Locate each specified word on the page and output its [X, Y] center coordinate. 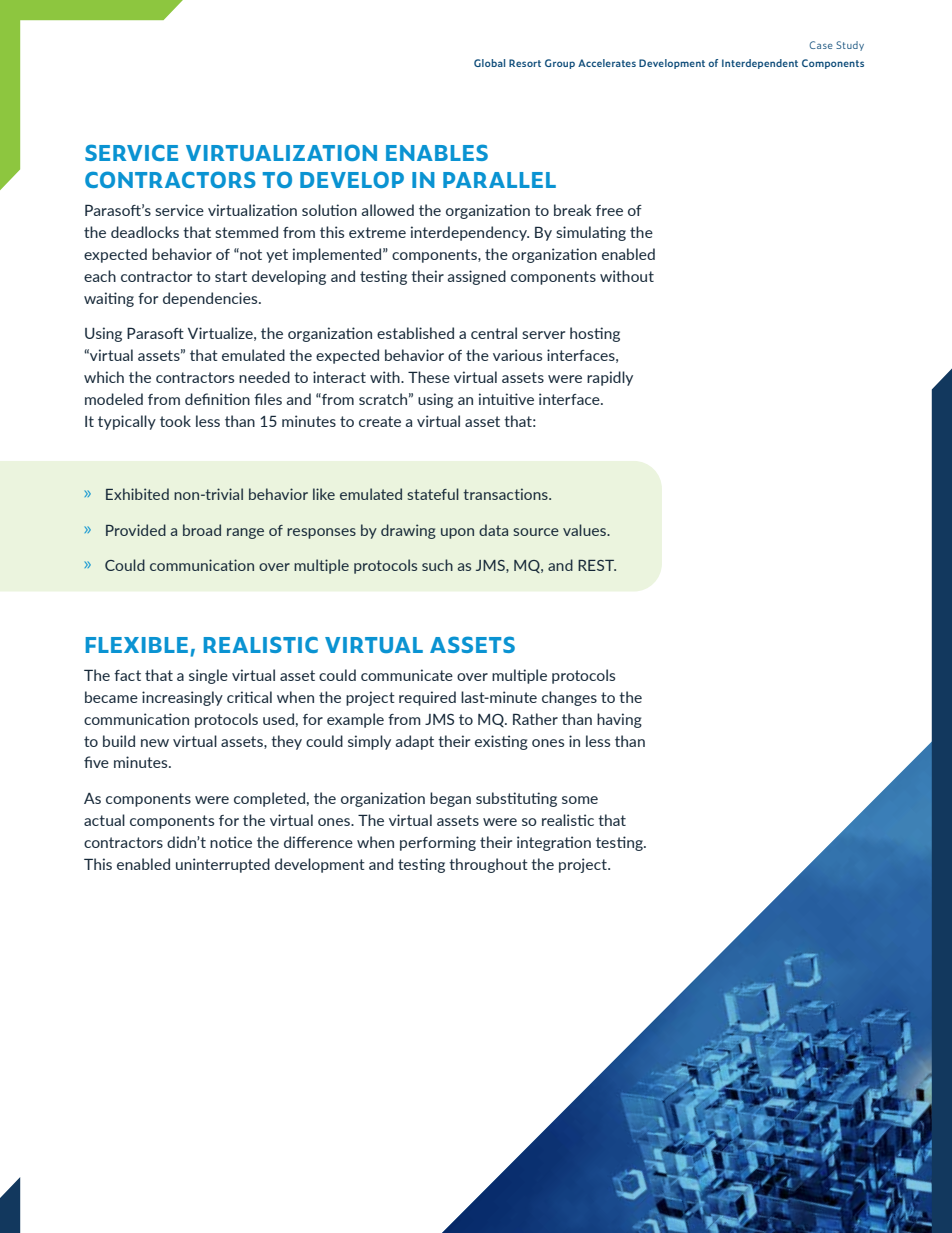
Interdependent [760, 64]
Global [489, 63]
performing [438, 843]
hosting [595, 334]
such [437, 565]
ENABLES [437, 152]
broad [202, 530]
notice [231, 842]
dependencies [211, 299]
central [494, 333]
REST [597, 565]
